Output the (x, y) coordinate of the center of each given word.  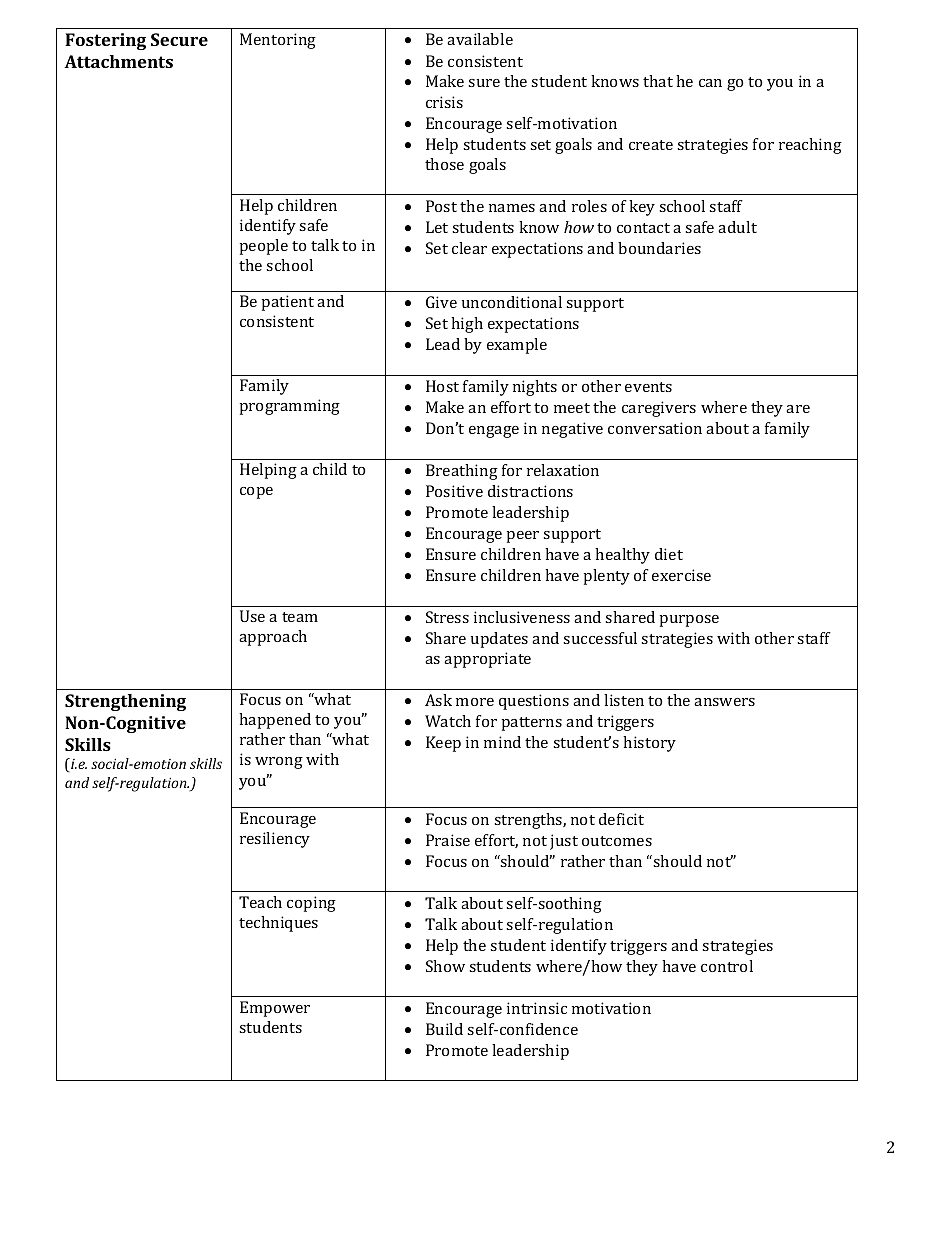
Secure (179, 39)
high (467, 325)
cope (256, 493)
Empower (275, 1009)
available (480, 39)
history (649, 744)
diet (669, 554)
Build (444, 1029)
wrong (279, 763)
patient (288, 303)
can (710, 83)
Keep (443, 744)
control (727, 966)
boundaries (659, 248)
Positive (454, 491)
